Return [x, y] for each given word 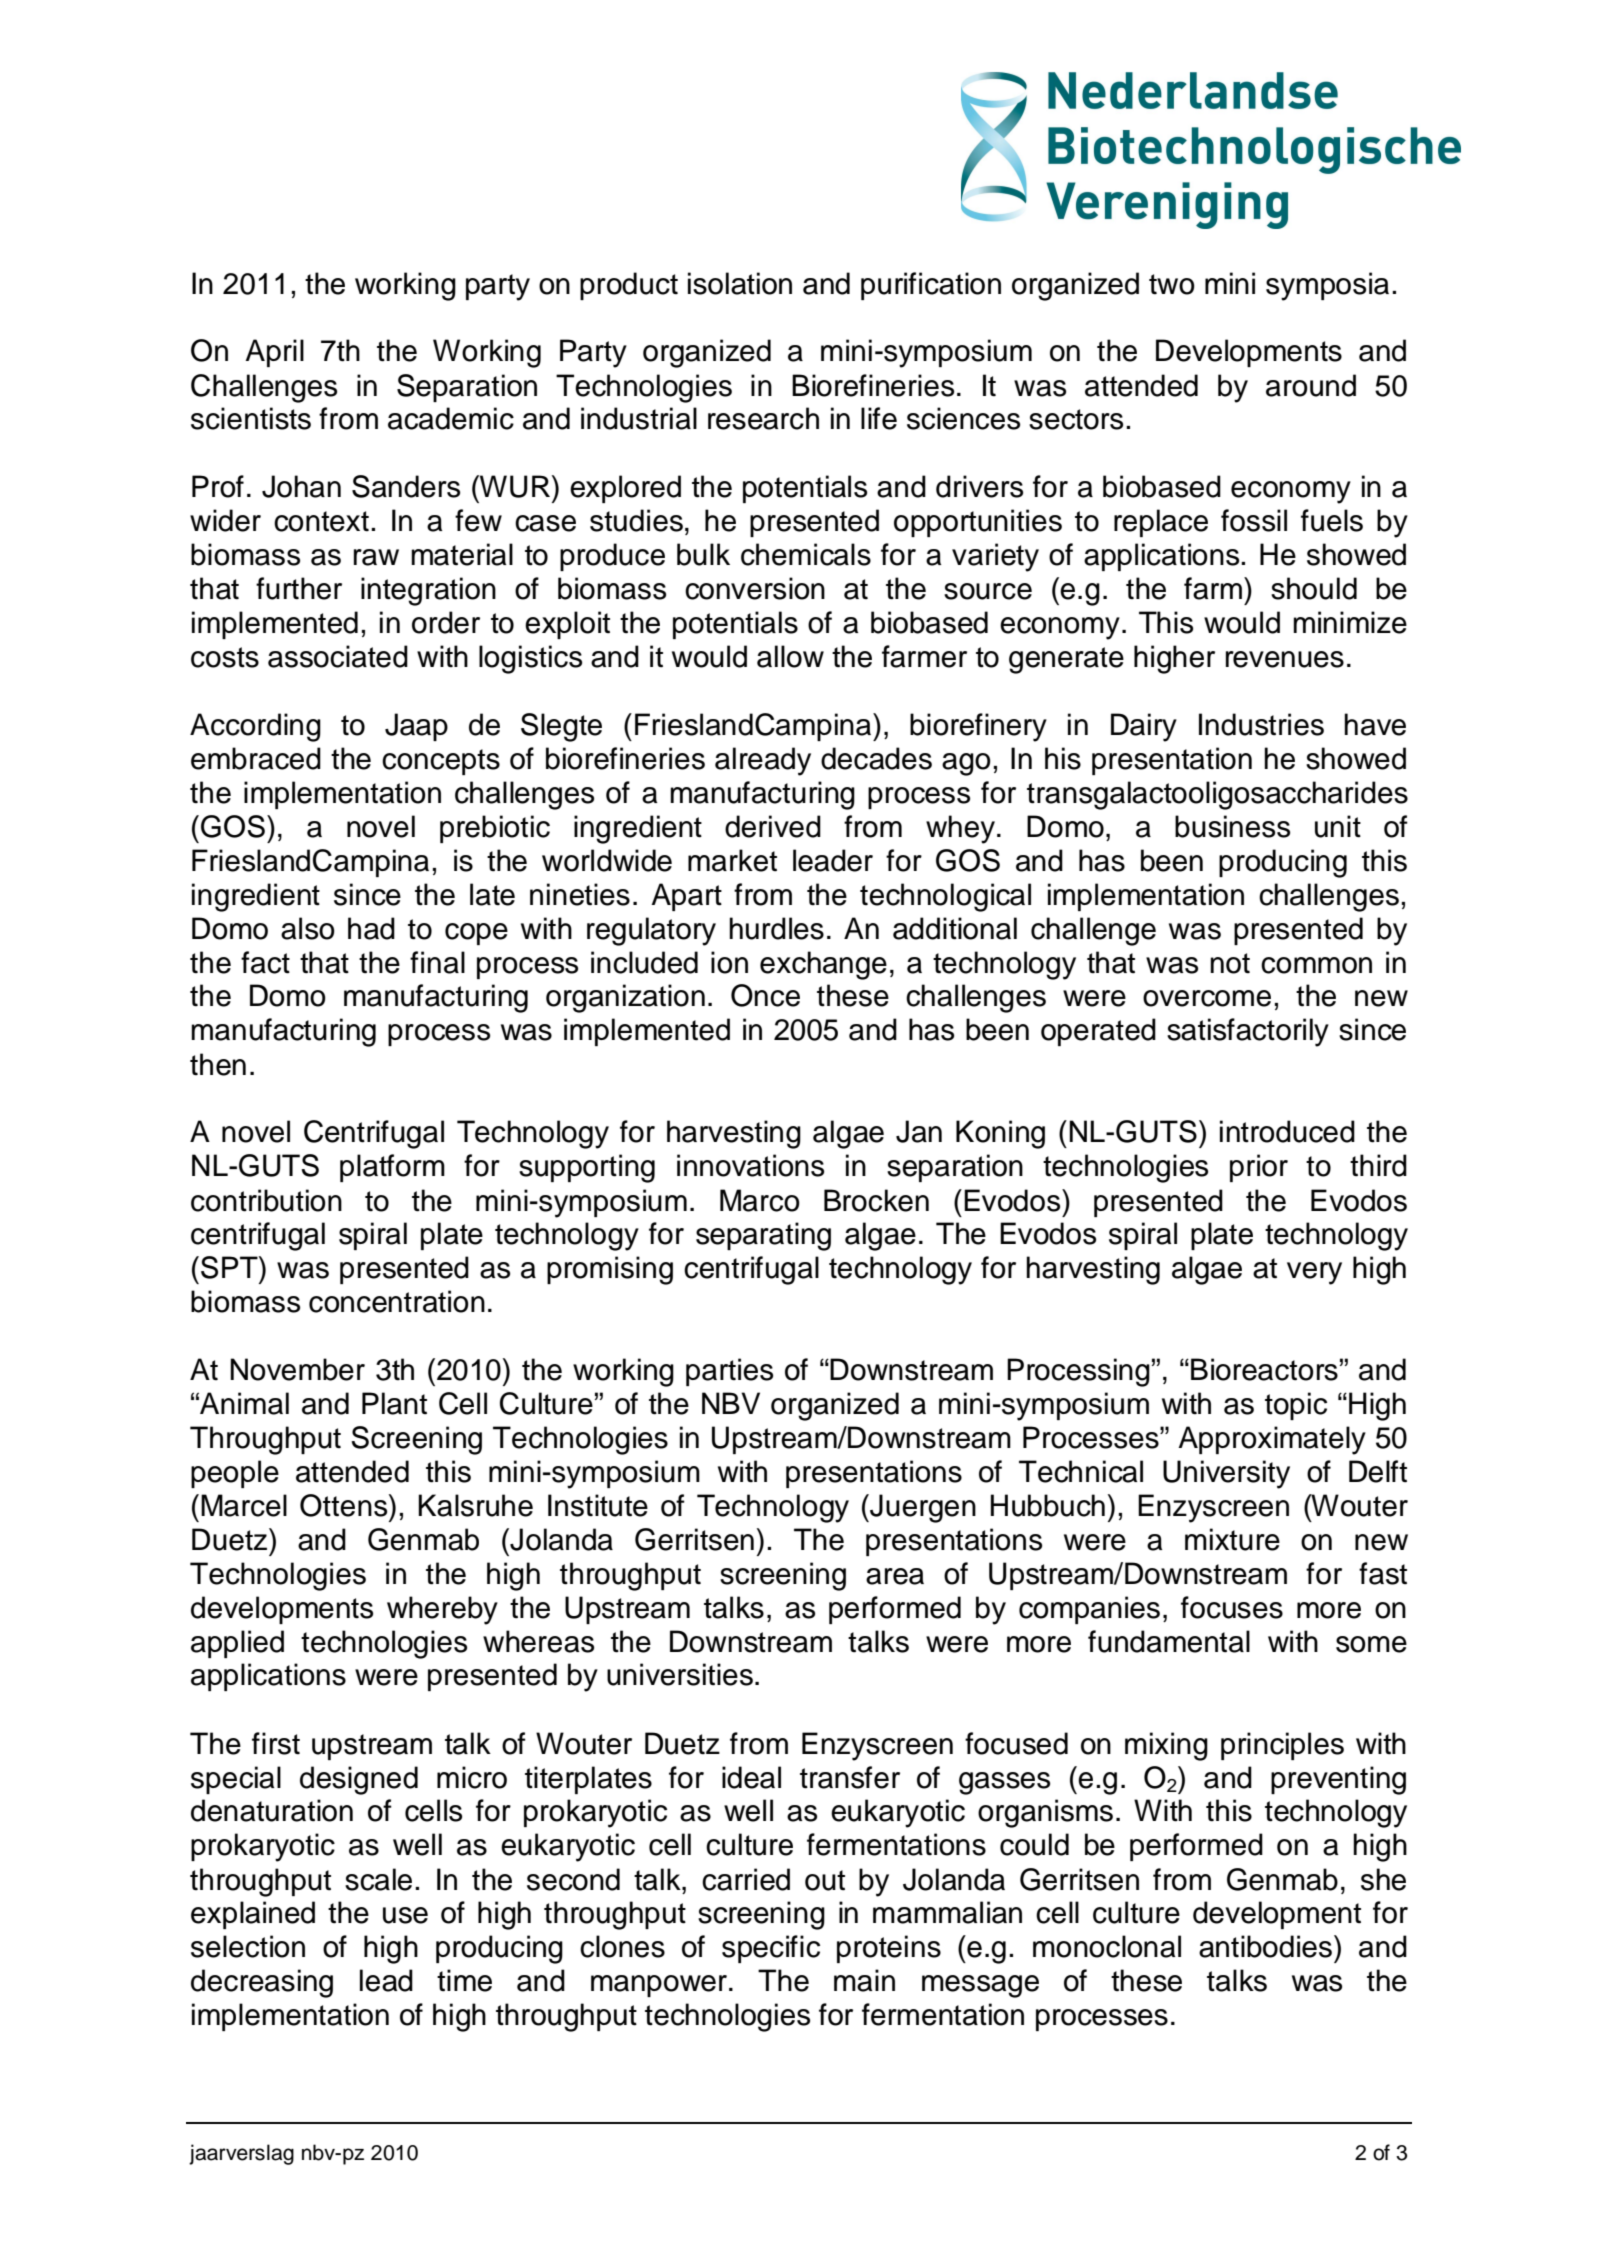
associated [338, 656]
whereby [442, 1610]
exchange [823, 965]
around [1311, 385]
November [297, 1369]
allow [790, 656]
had [371, 928]
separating [763, 1236]
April [274, 353]
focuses [1232, 1607]
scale [378, 1879]
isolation [740, 283]
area [895, 1576]
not [1230, 963]
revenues [1285, 659]
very [1314, 1273]
